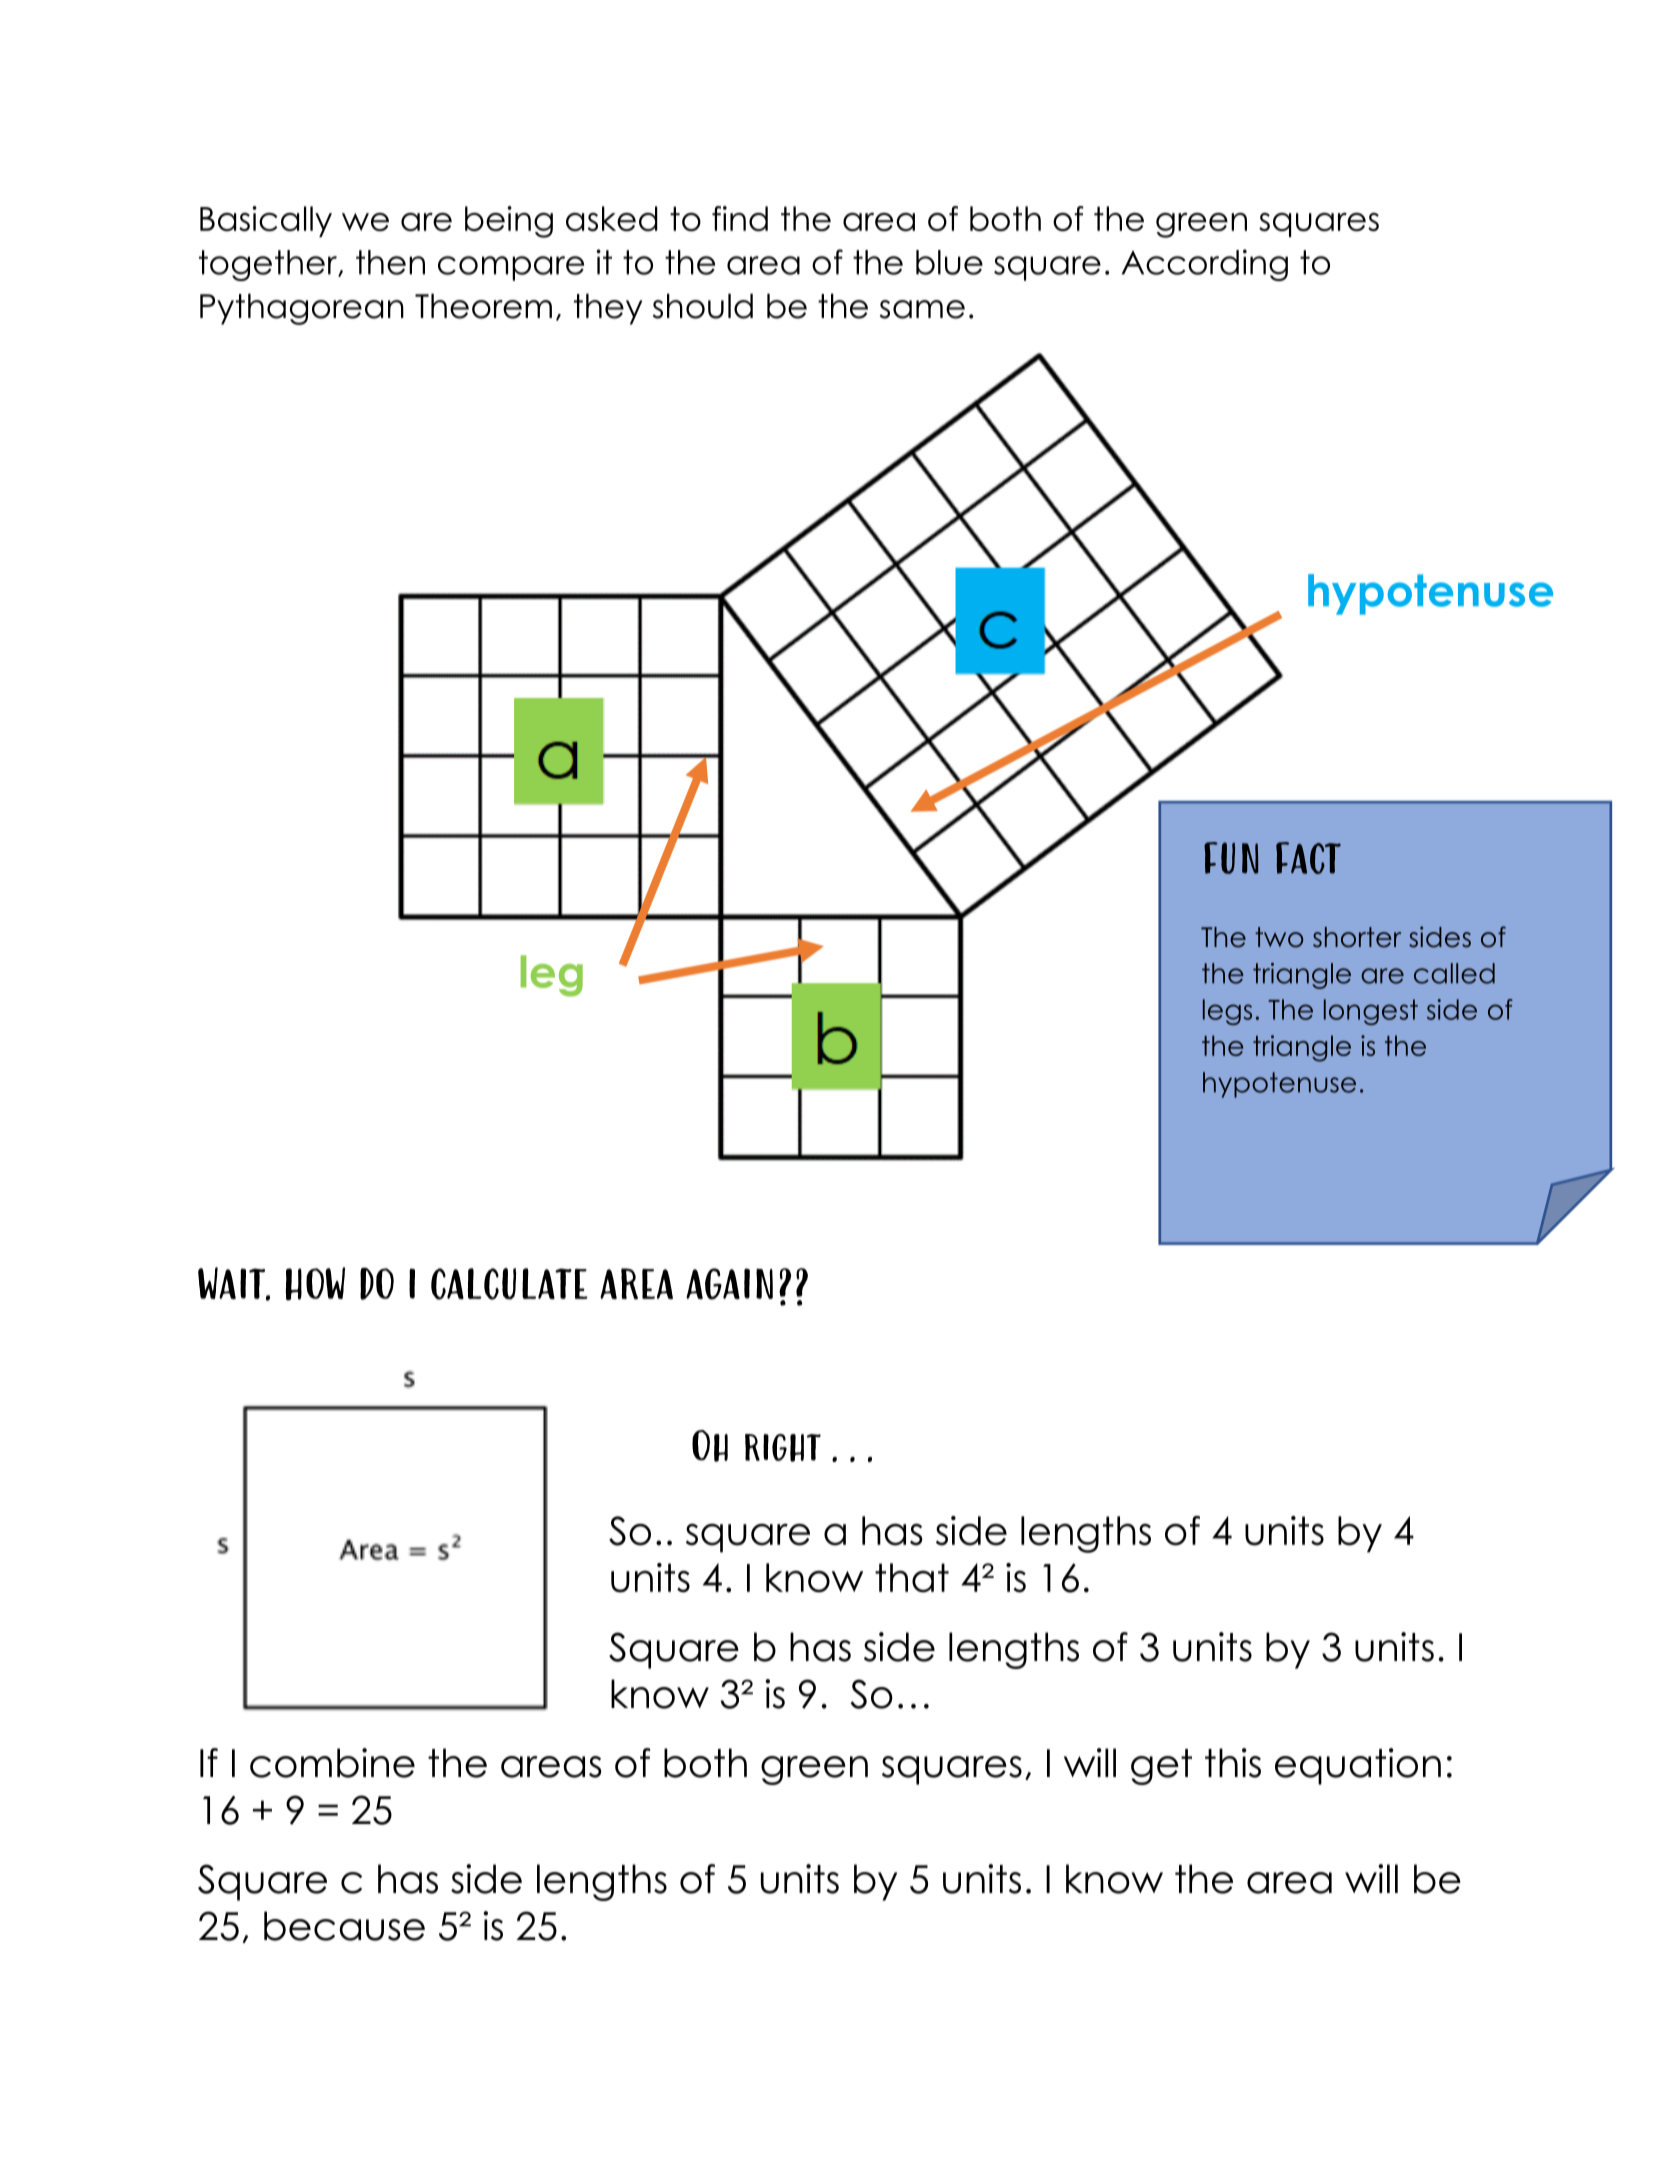 The width and height of the document is (1678, 2172). Describe the element at coordinates (1358, 1766) in the document. I see `equation` at that location.
